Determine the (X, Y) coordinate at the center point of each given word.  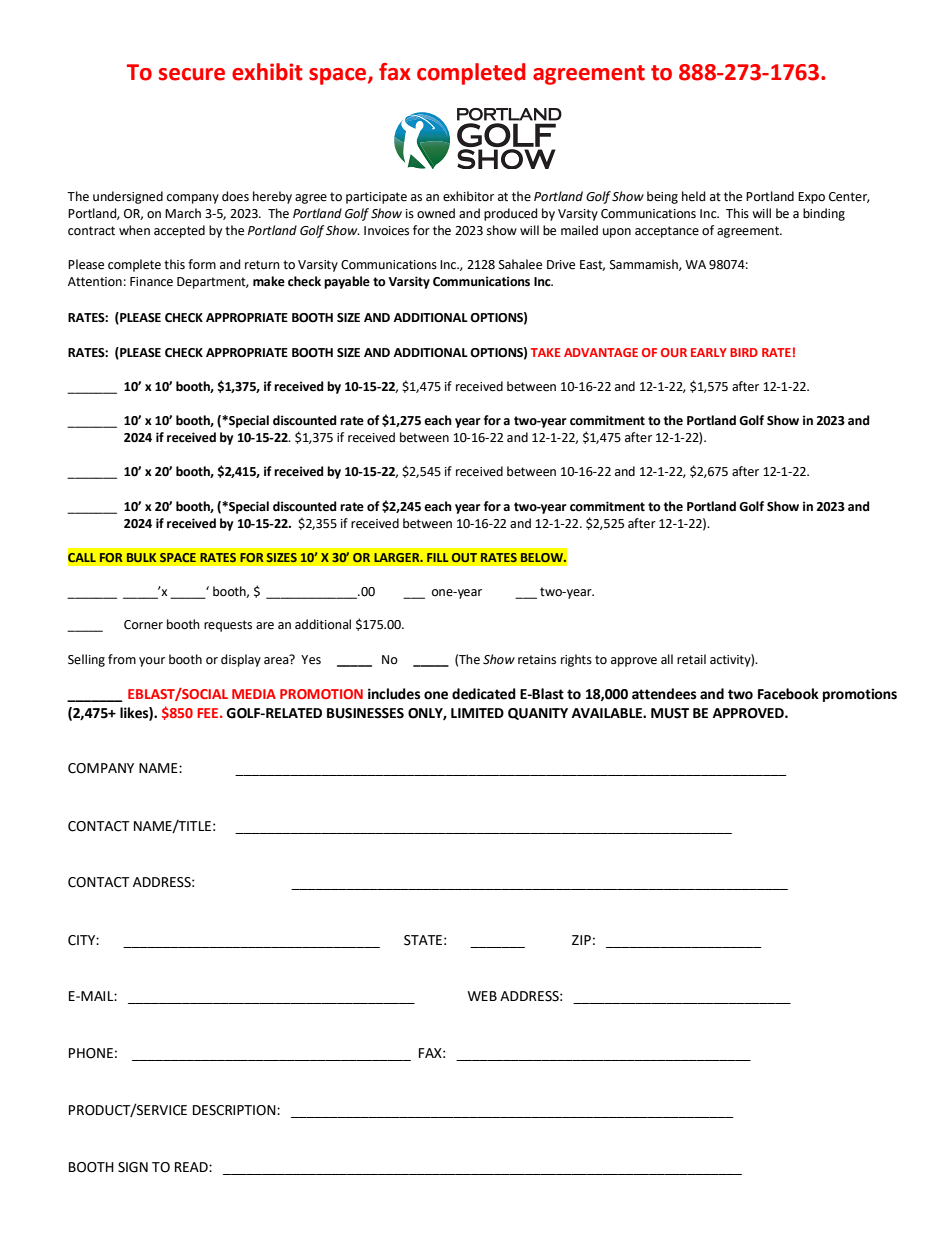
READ (192, 1167)
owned (436, 213)
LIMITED (477, 713)
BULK (141, 557)
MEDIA (254, 694)
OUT (464, 557)
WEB (482, 996)
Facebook (788, 694)
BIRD (744, 352)
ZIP (581, 940)
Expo (811, 198)
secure (192, 74)
